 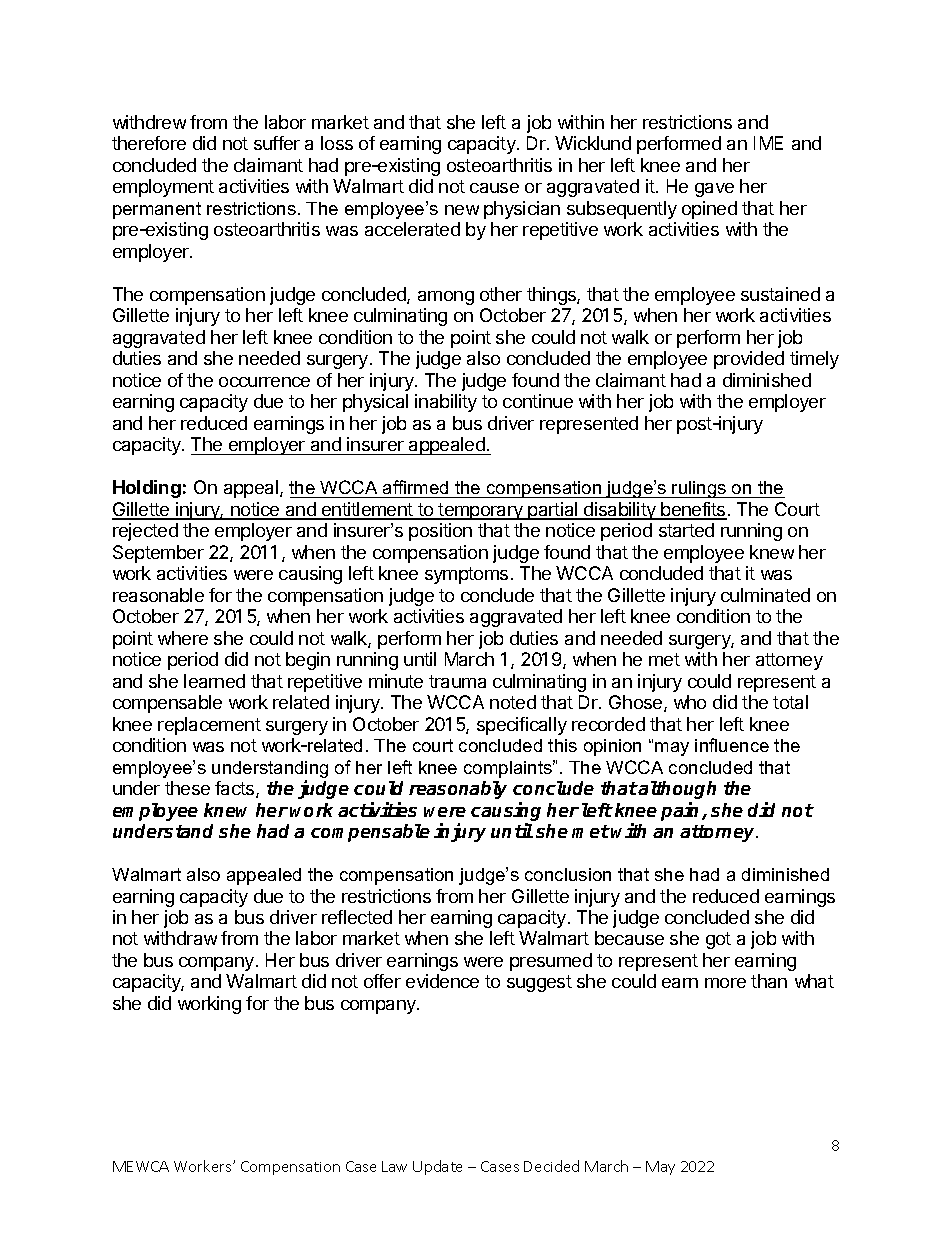 I want to click on Law, so click(x=394, y=1166).
